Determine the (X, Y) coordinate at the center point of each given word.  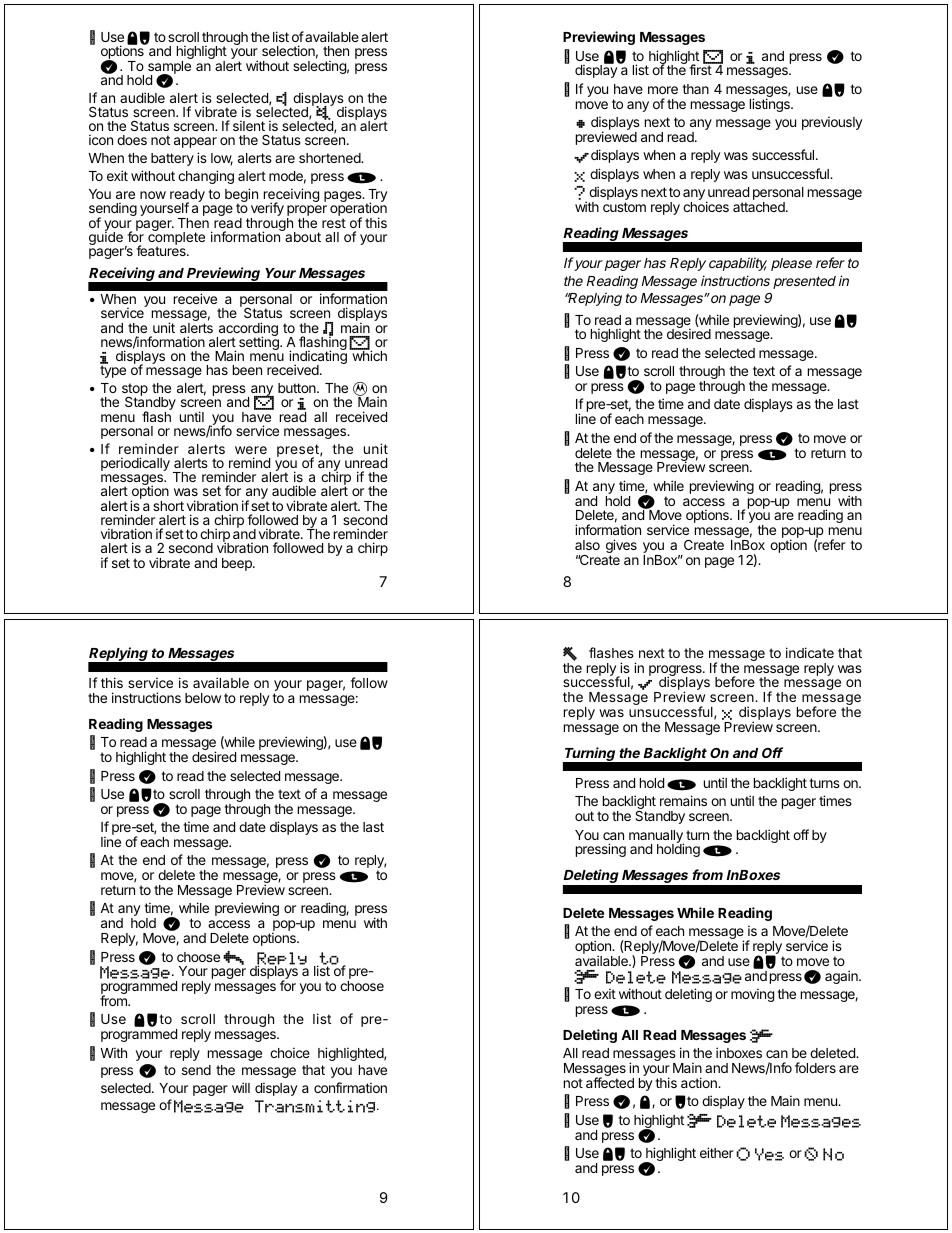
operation (358, 210)
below (203, 698)
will (241, 1087)
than (695, 89)
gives (621, 547)
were (251, 450)
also (587, 545)
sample (169, 68)
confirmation (350, 1087)
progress (676, 672)
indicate (810, 652)
